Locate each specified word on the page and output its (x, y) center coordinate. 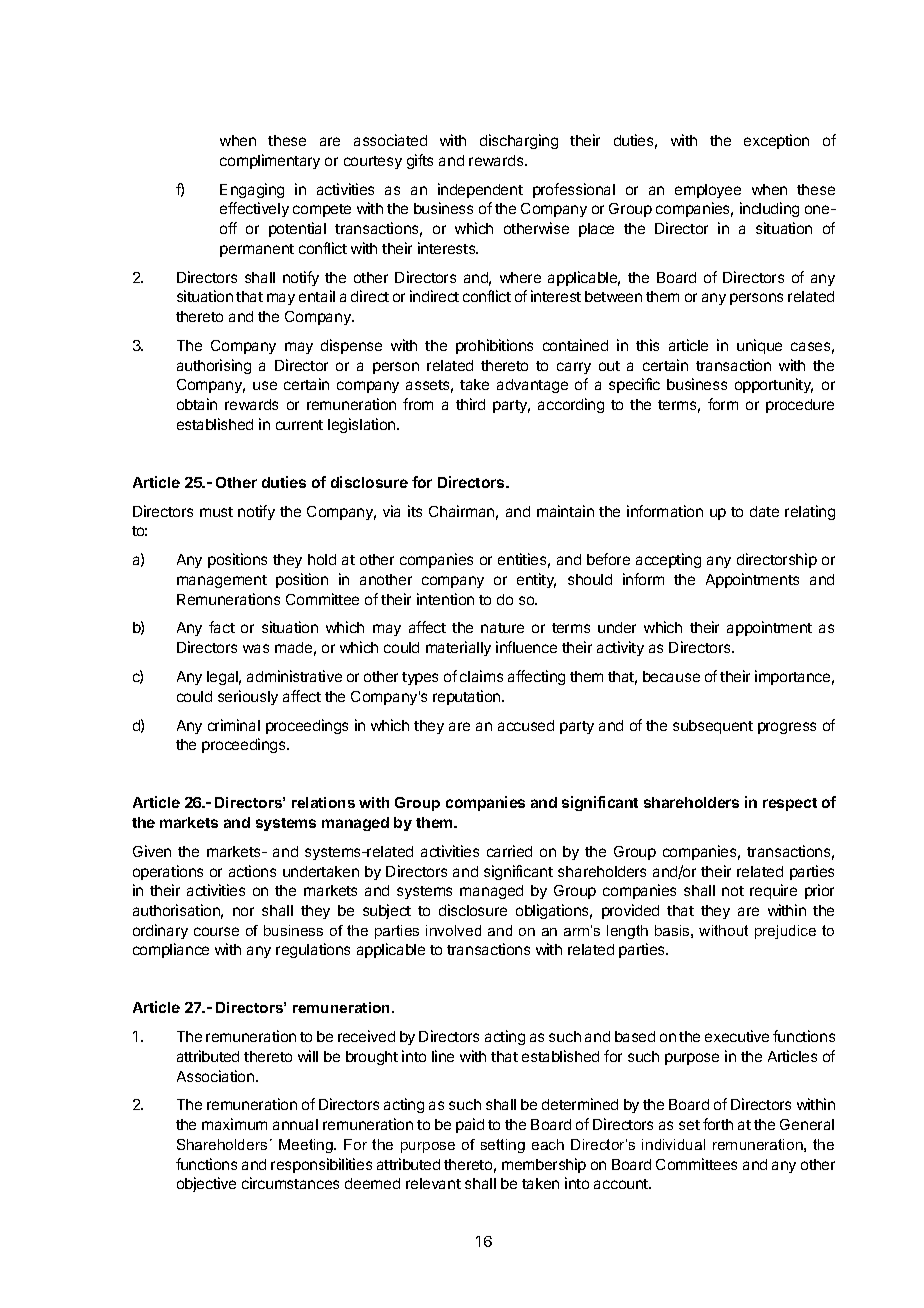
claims (481, 676)
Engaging (252, 190)
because (671, 676)
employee (708, 191)
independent (480, 190)
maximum (234, 1124)
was (256, 648)
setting (503, 1146)
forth (718, 1124)
